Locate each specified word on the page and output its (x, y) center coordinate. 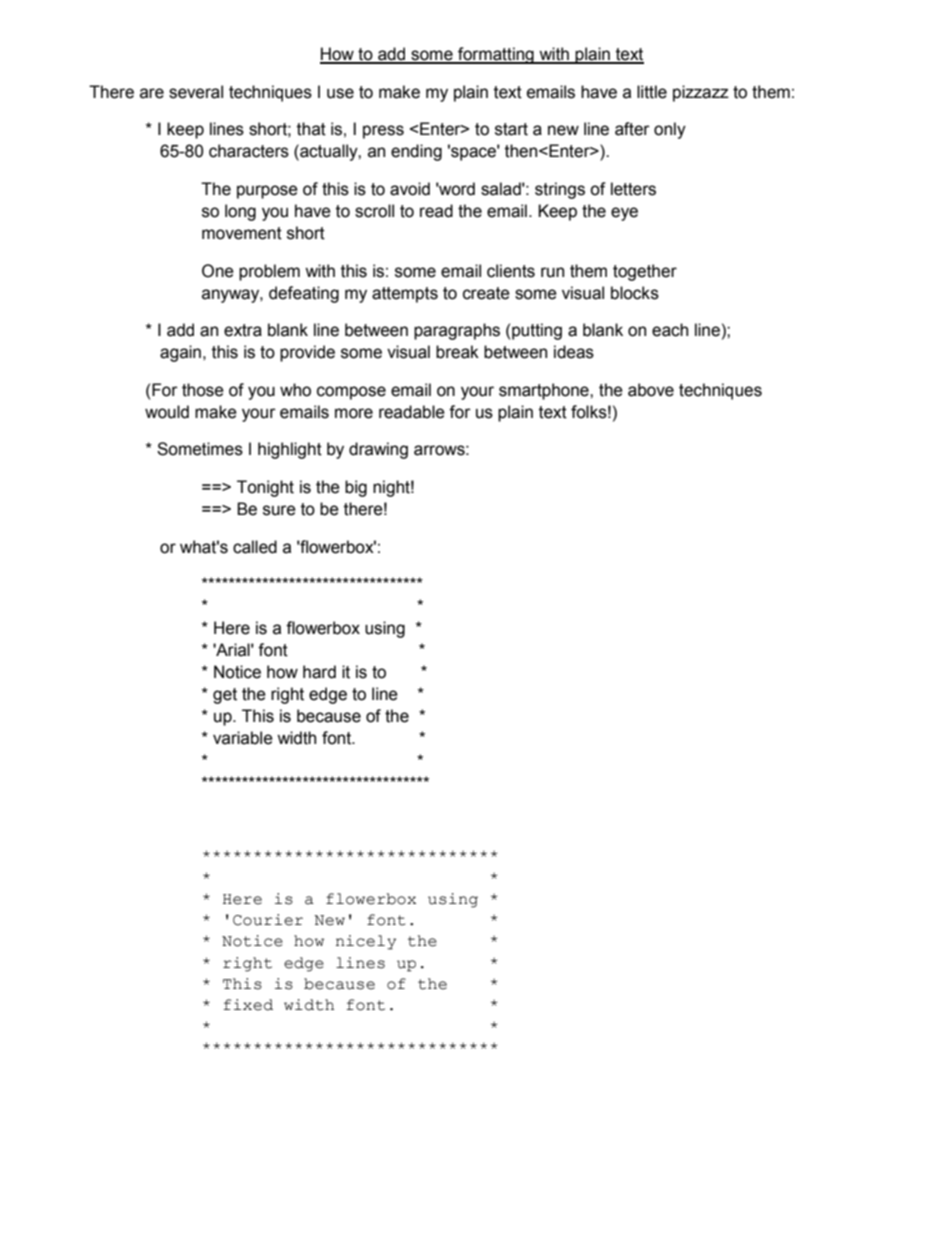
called (255, 547)
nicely (366, 942)
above (651, 390)
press (383, 132)
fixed (248, 1005)
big (356, 488)
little (652, 92)
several (196, 92)
